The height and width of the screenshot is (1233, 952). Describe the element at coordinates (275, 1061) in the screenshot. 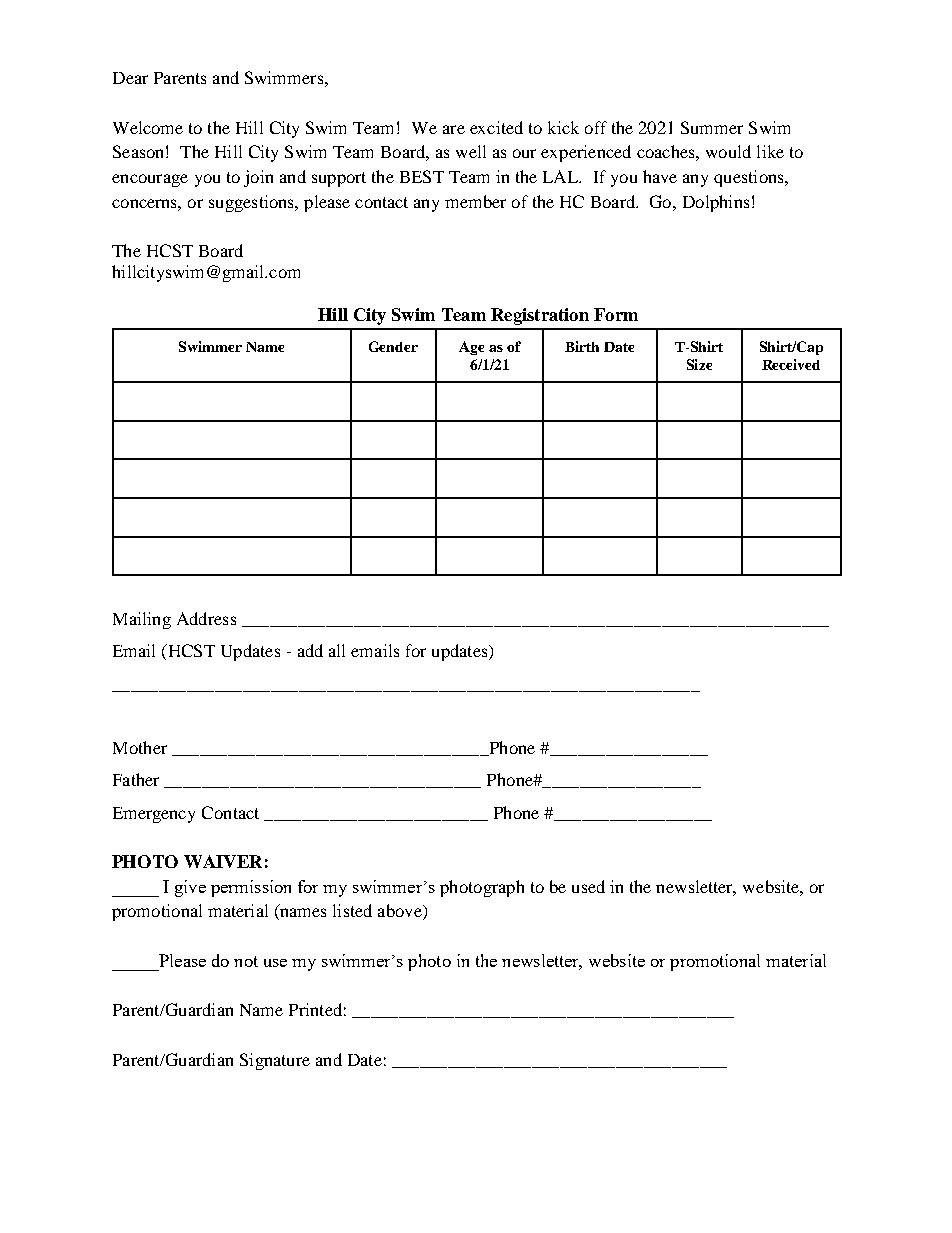

I see `Signature` at that location.
